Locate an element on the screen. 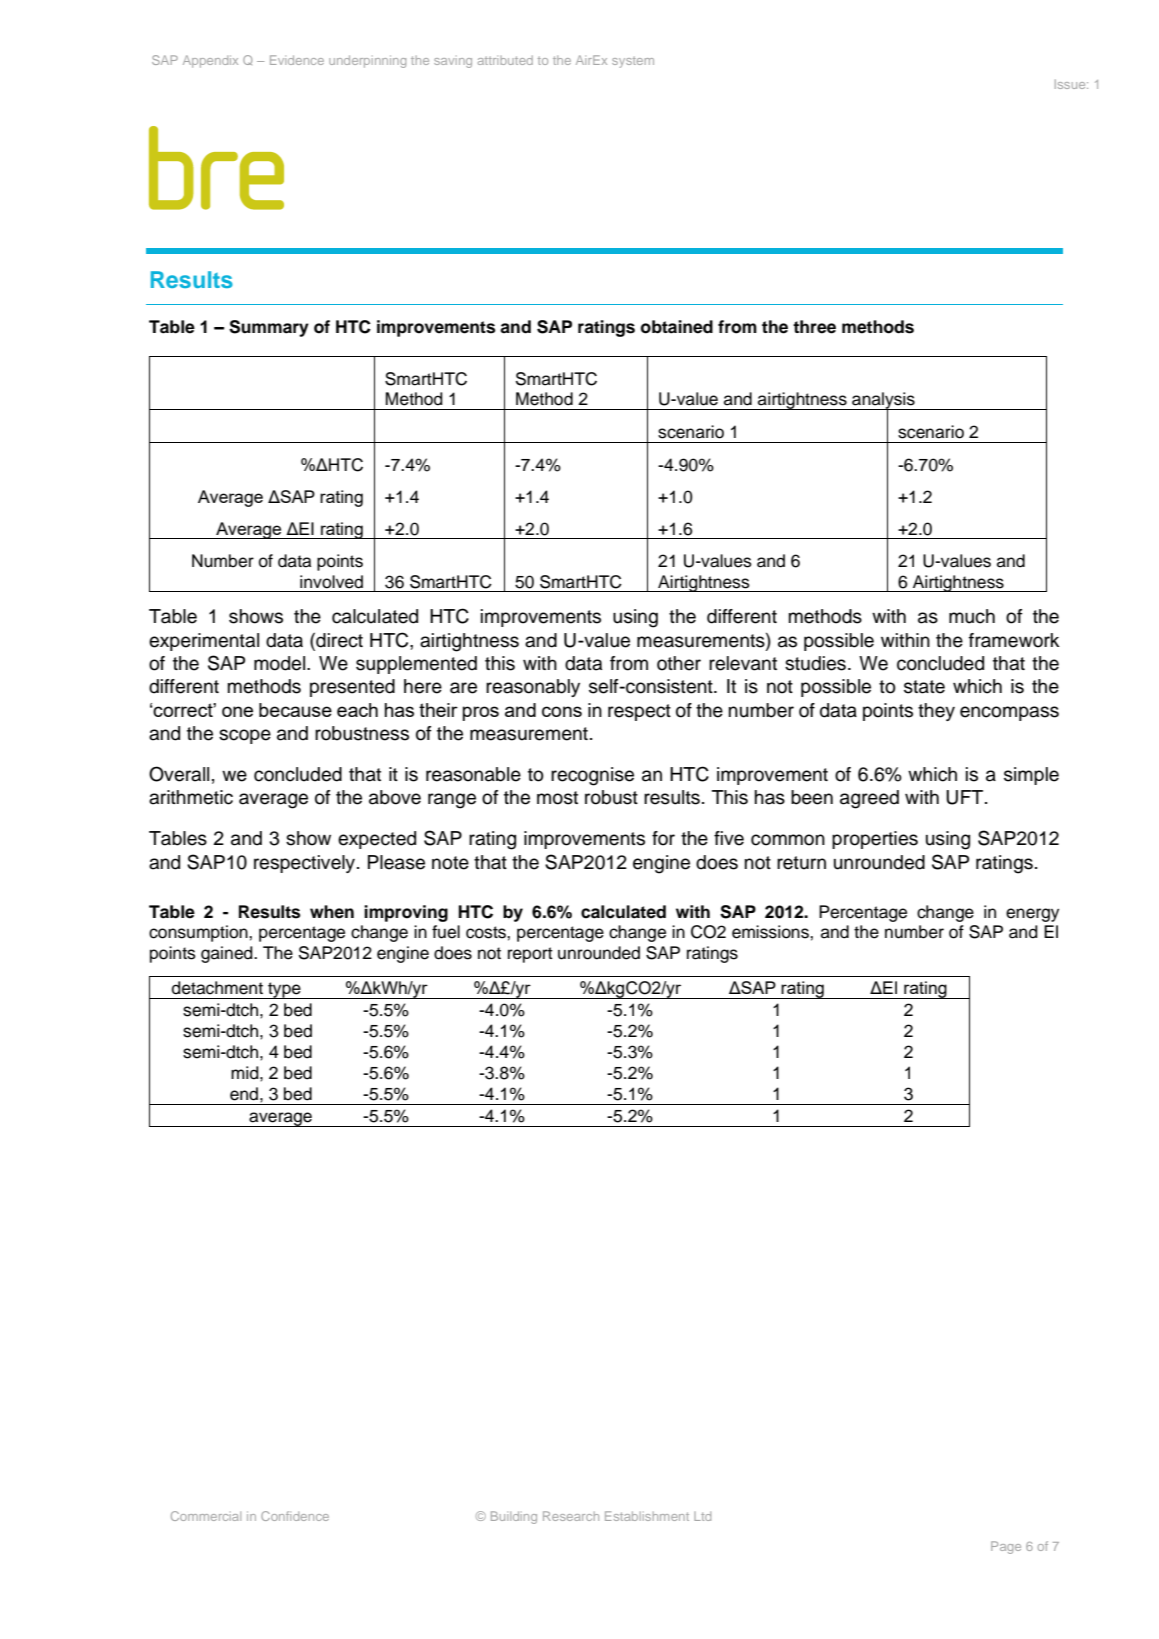 The image size is (1159, 1639). Issue is located at coordinates (1071, 84).
